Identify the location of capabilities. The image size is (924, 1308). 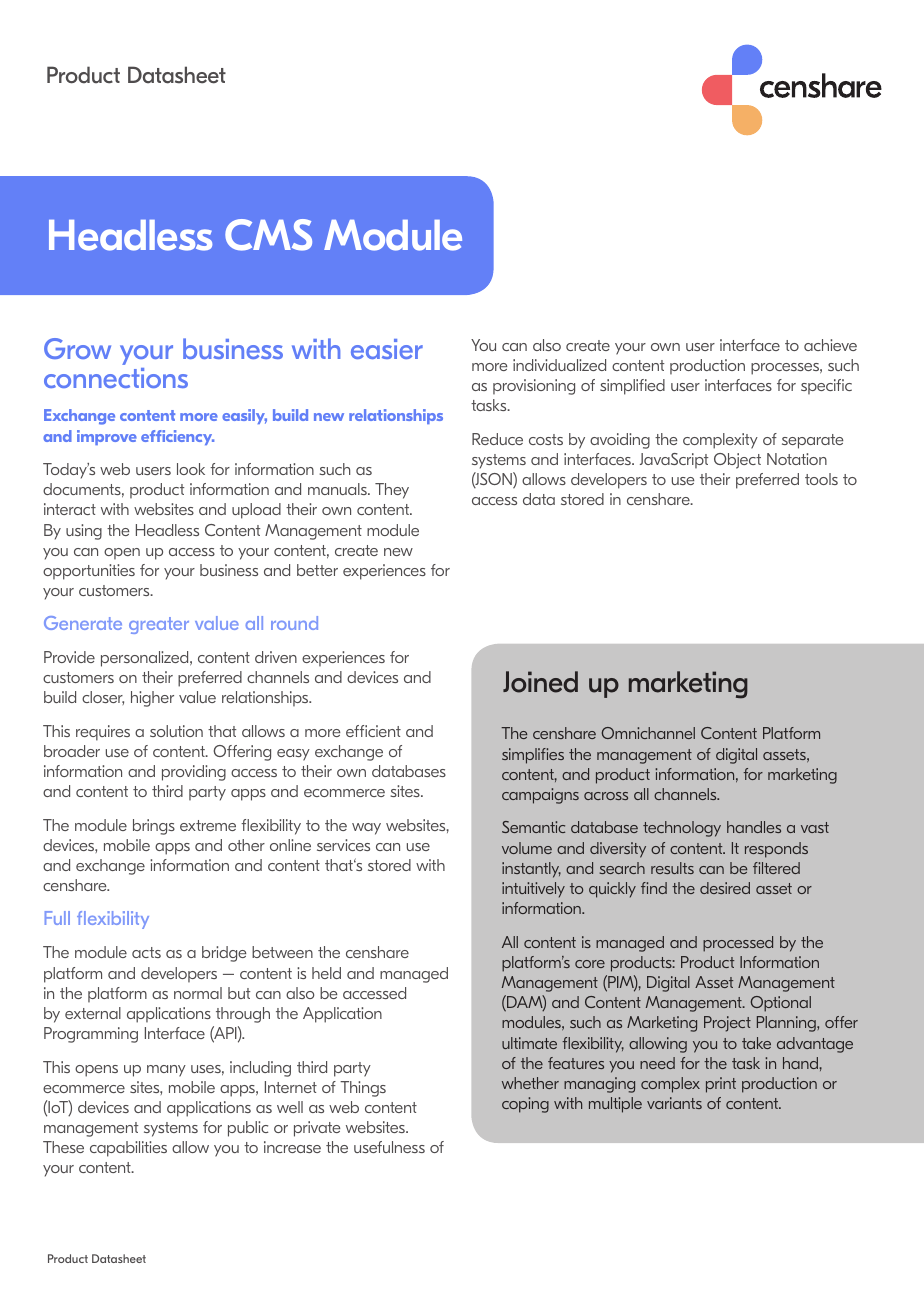
(128, 1149).
